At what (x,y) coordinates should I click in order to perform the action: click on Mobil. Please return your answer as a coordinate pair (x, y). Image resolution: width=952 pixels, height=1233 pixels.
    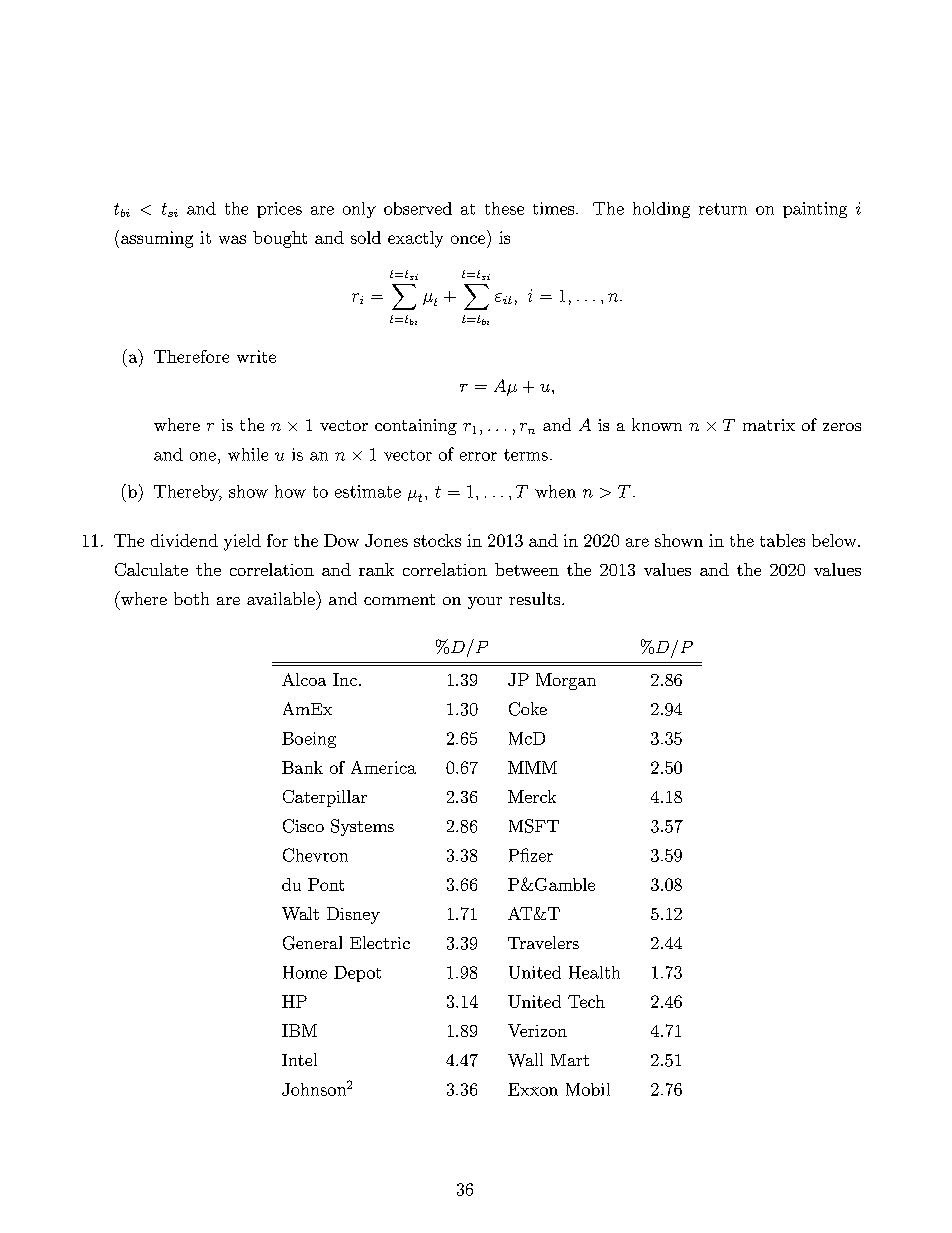
    Looking at the image, I should click on (588, 1089).
